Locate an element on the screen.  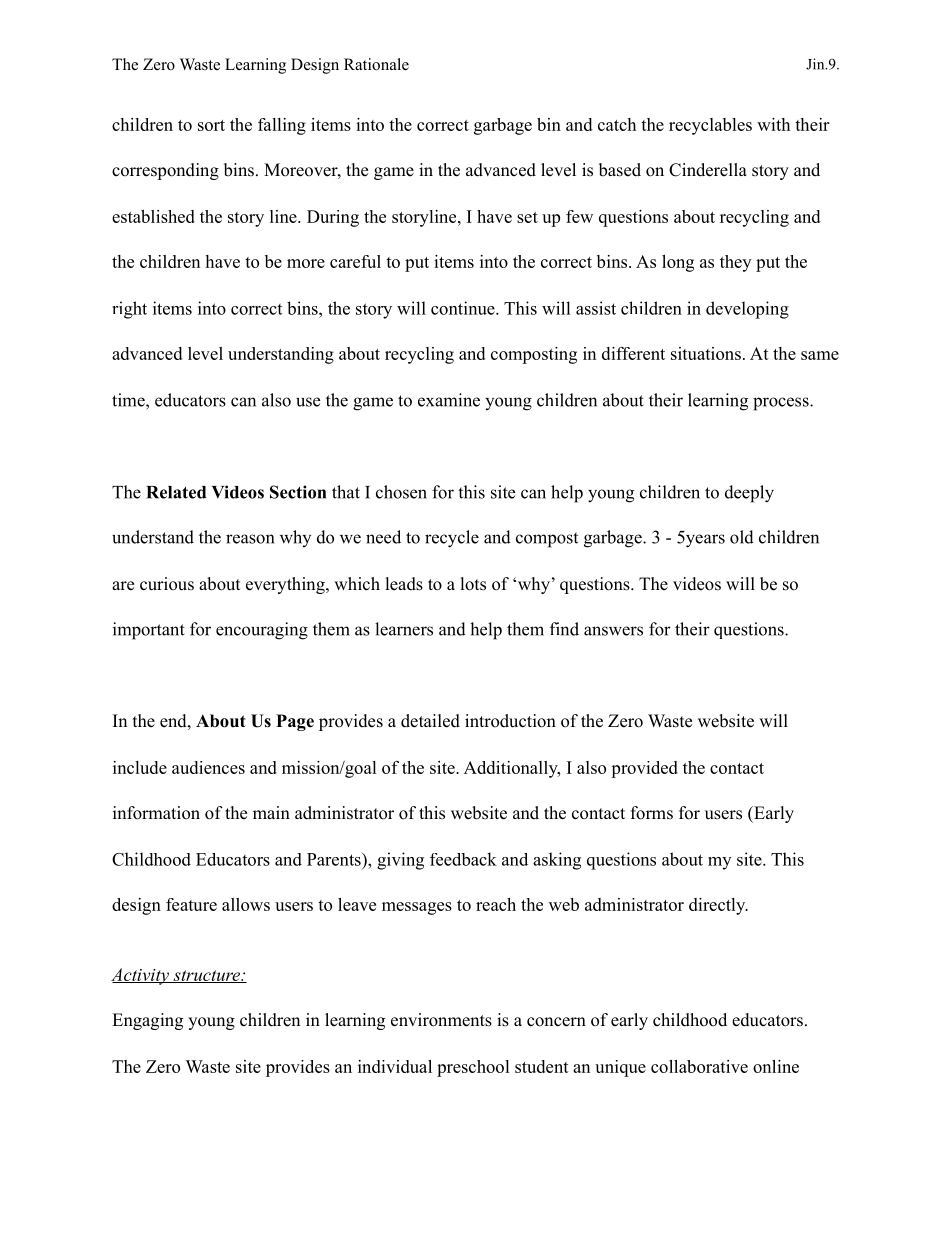
sort is located at coordinates (211, 125).
